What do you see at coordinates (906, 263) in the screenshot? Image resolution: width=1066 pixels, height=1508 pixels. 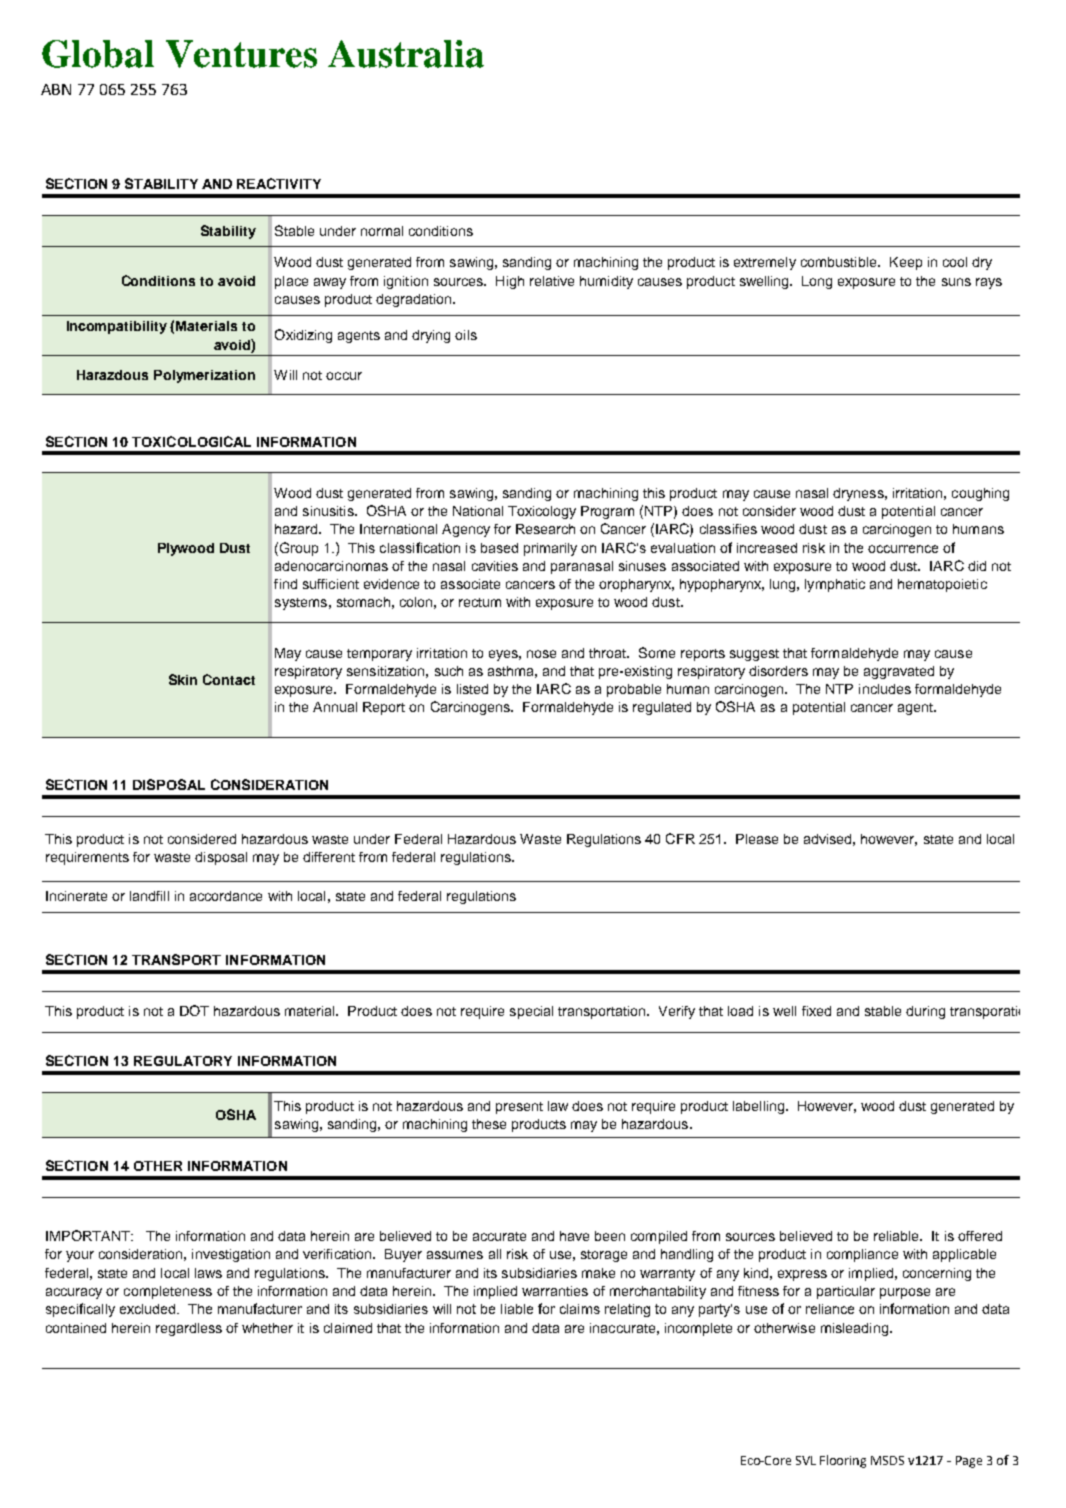 I see `Keep` at bounding box center [906, 263].
